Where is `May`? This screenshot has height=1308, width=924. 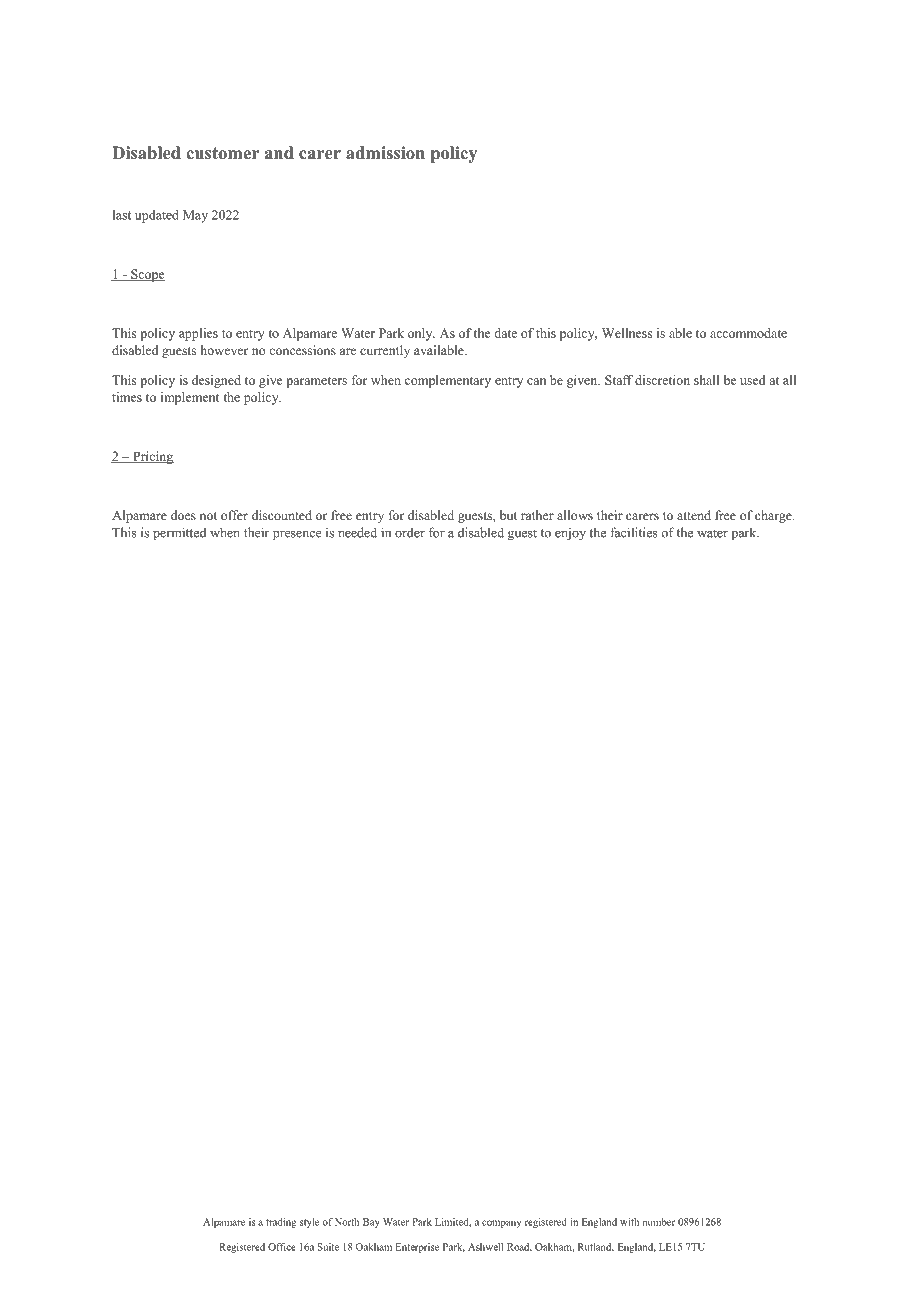
May is located at coordinates (195, 216).
